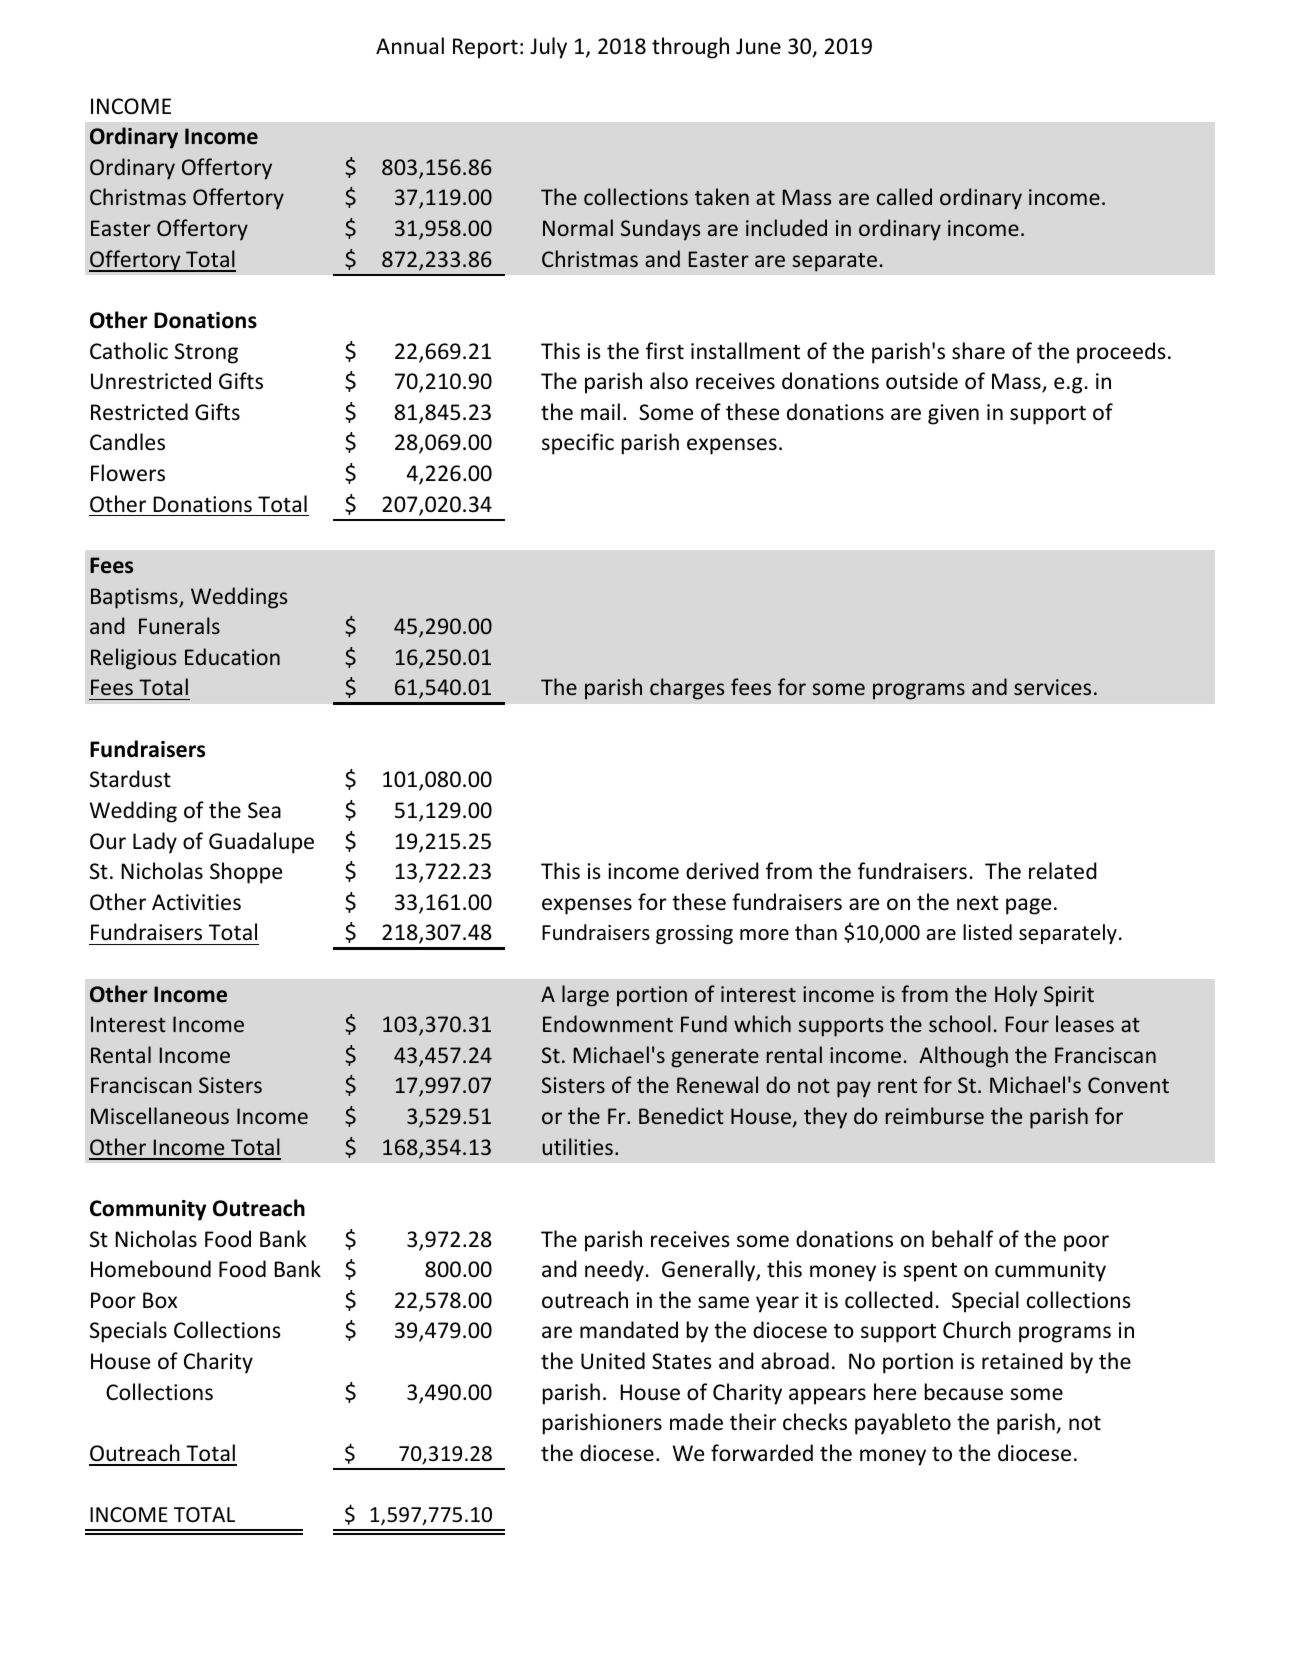 This screenshot has height=1670, width=1290. I want to click on charges, so click(687, 689).
